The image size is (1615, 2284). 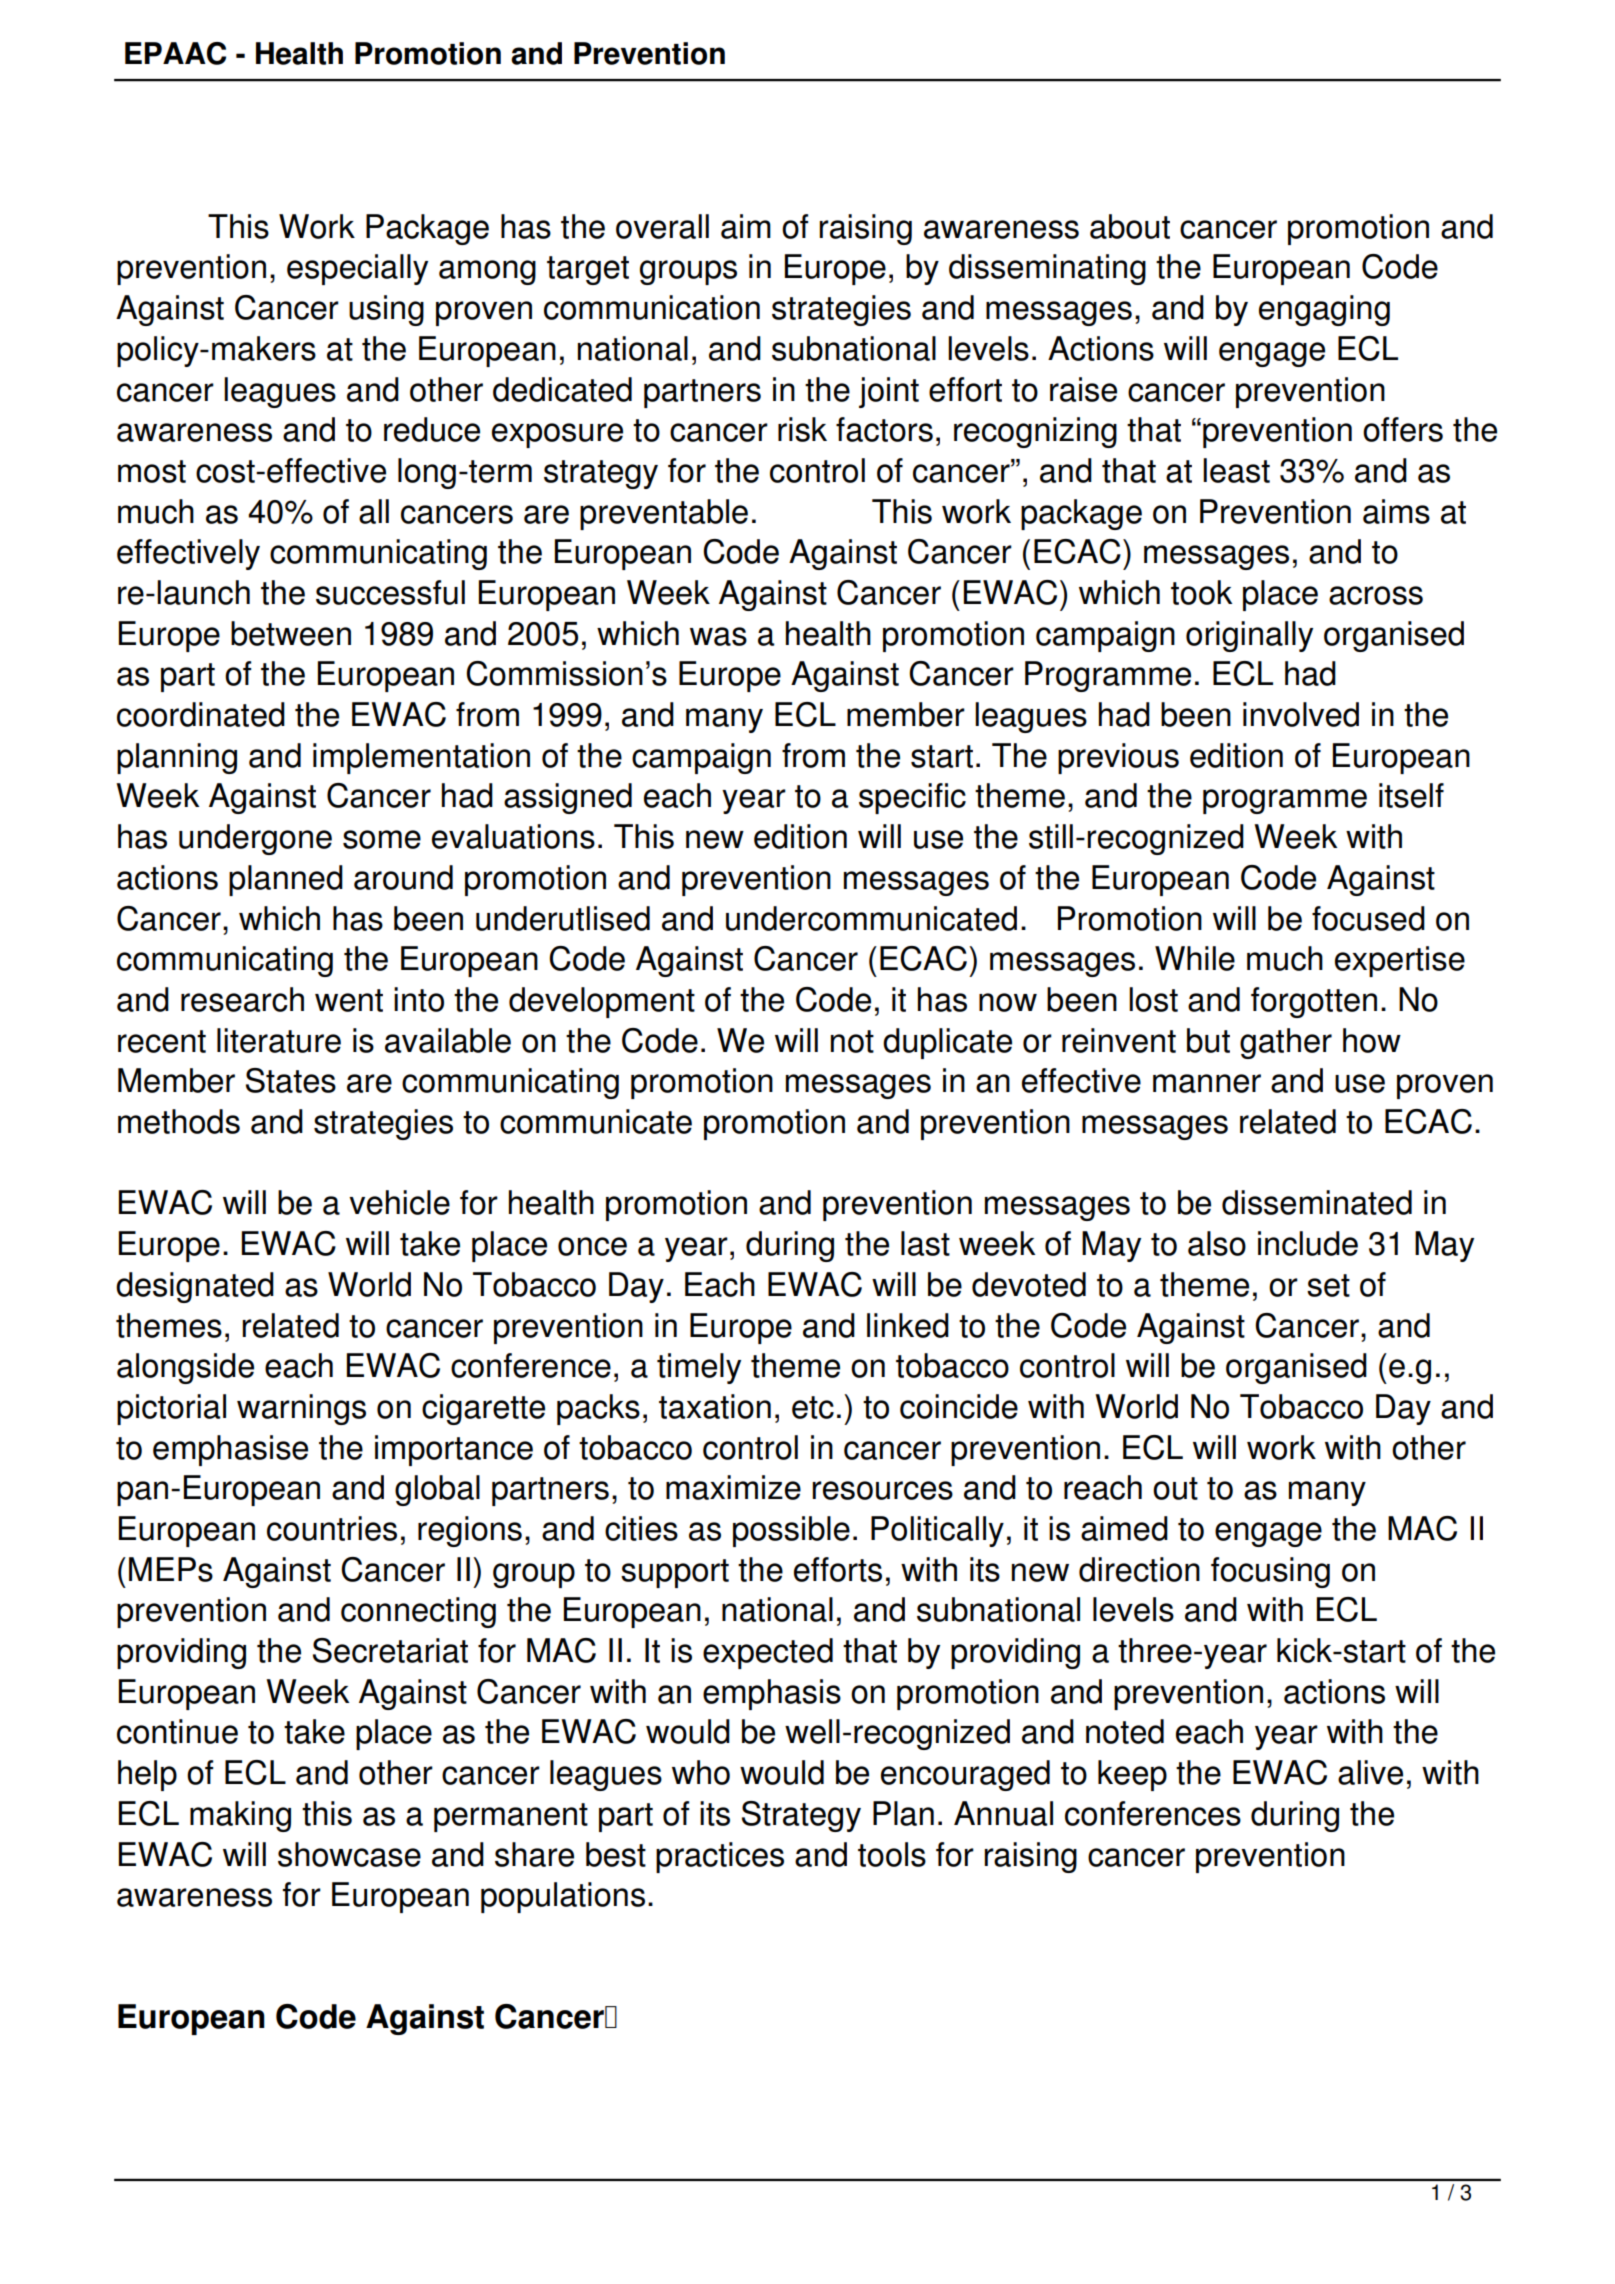 What do you see at coordinates (1124, 1528) in the page?
I see `aimed` at bounding box center [1124, 1528].
